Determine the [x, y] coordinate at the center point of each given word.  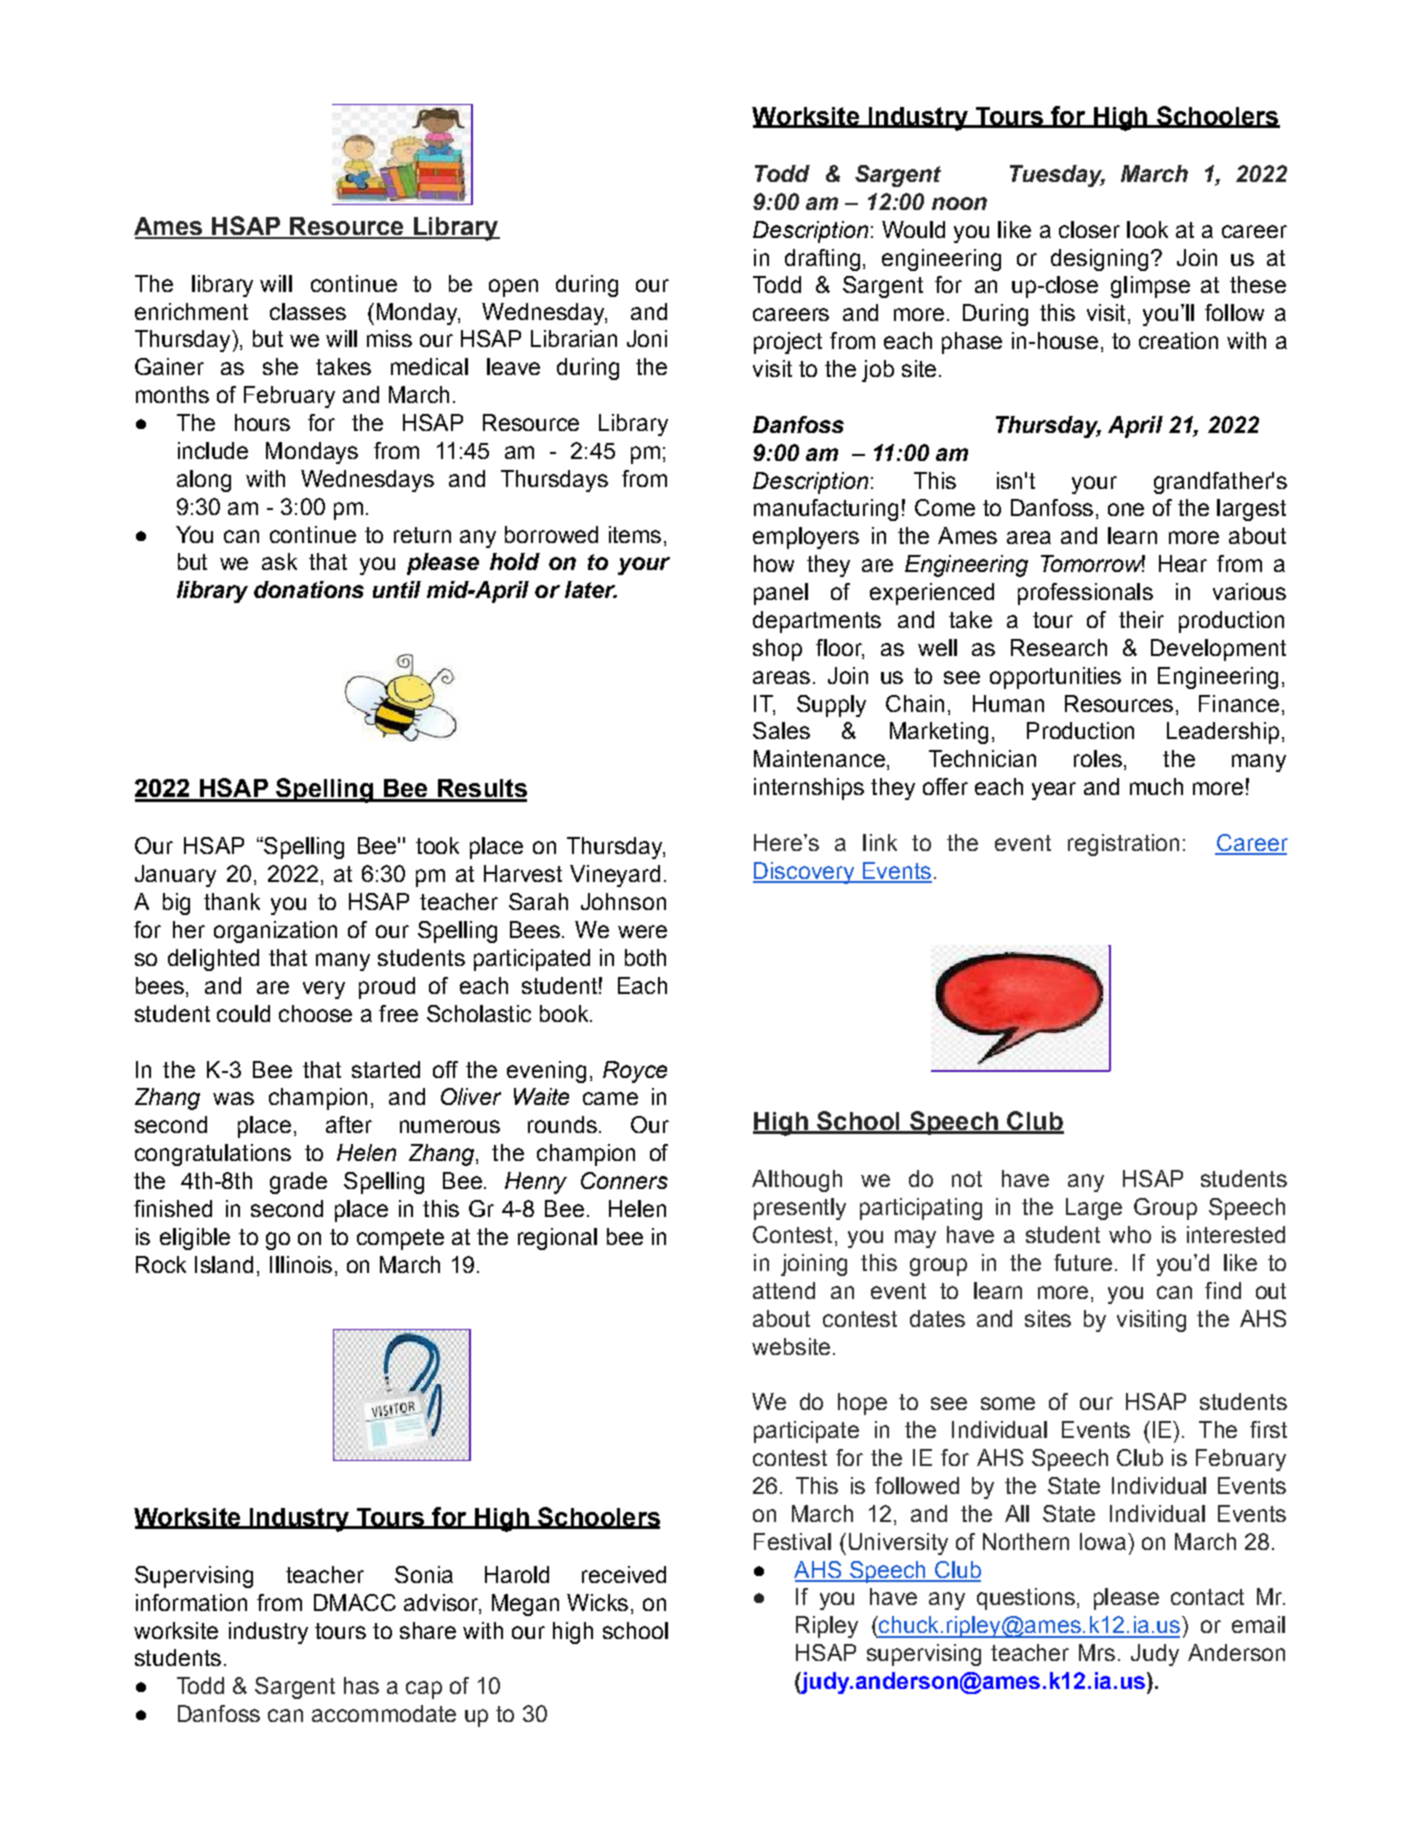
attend [784, 1290]
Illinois [301, 1264]
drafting [822, 260]
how [774, 563]
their [1141, 619]
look [1147, 229]
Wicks [597, 1602]
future [1083, 1262]
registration [1123, 845]
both [645, 957]
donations [309, 589]
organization [275, 932]
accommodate [384, 1713]
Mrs [1097, 1652]
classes [308, 311]
